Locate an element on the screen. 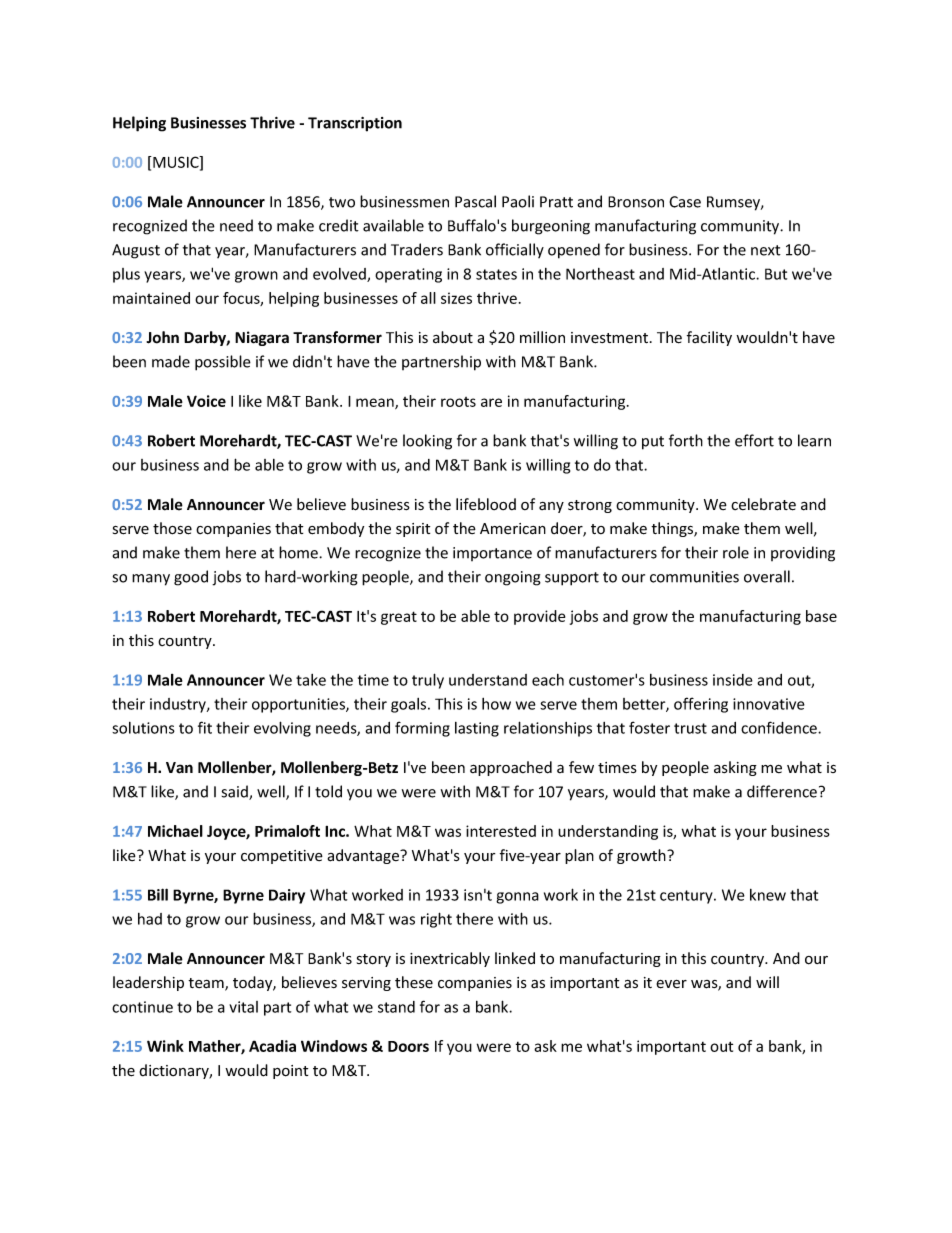 This screenshot has width=952, height=1233. Transcription is located at coordinates (355, 124).
